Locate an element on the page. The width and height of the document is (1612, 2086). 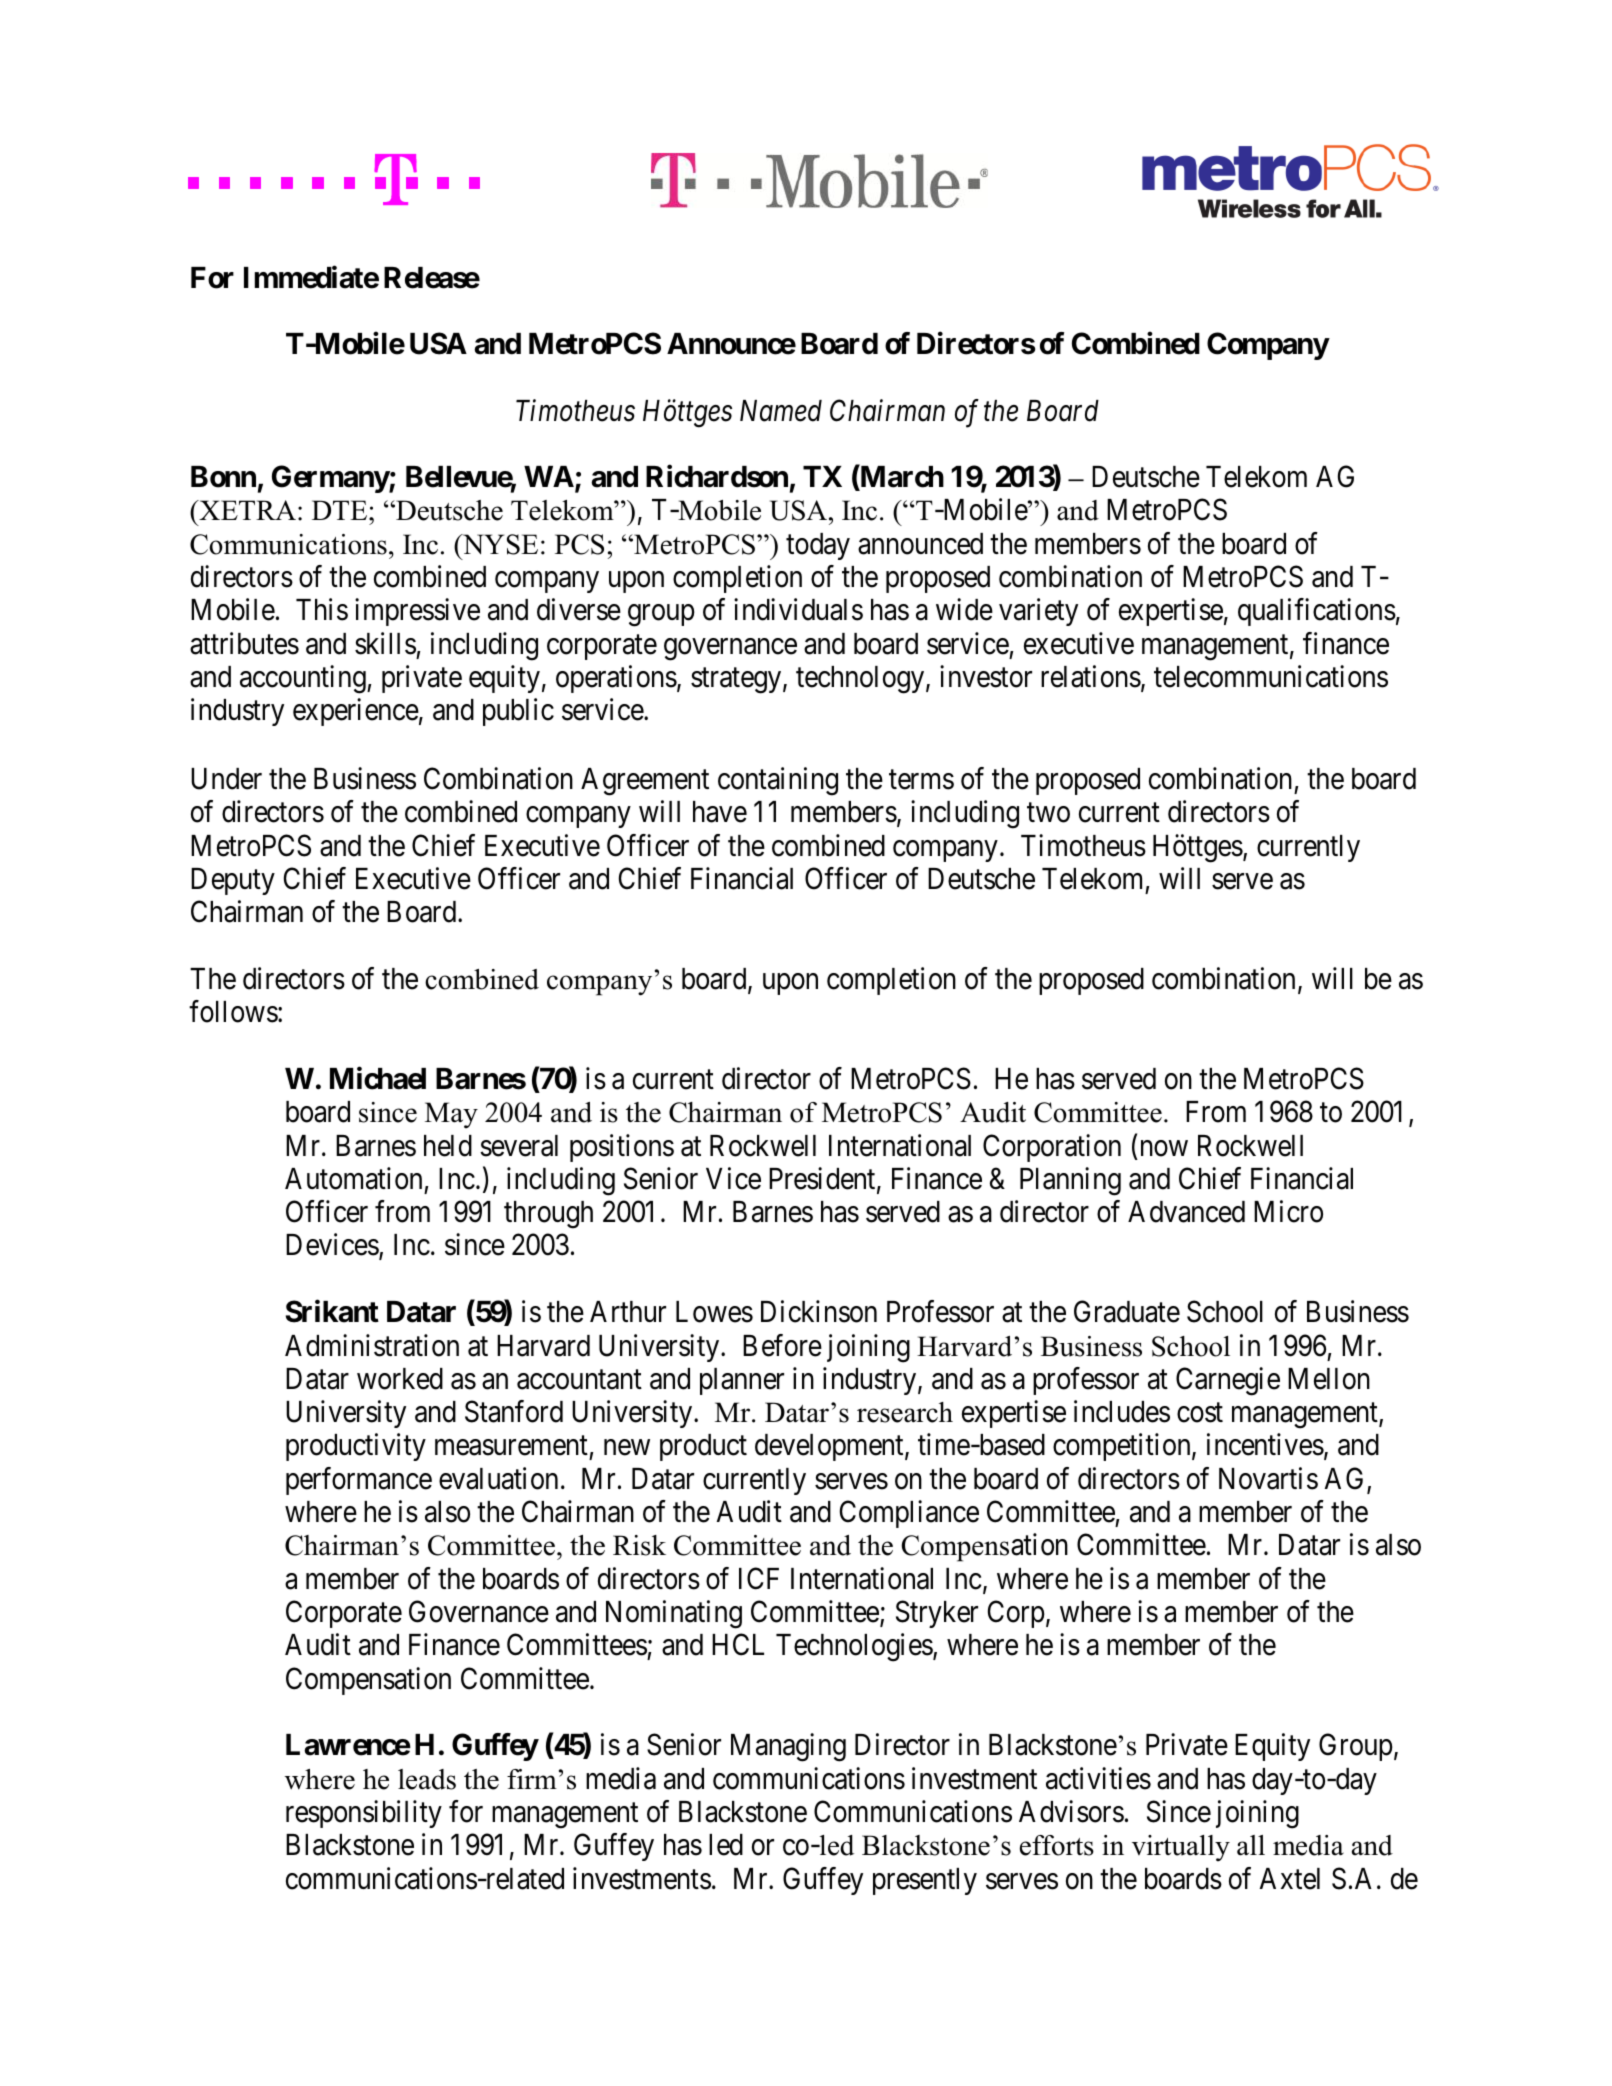
through is located at coordinates (548, 1215).
